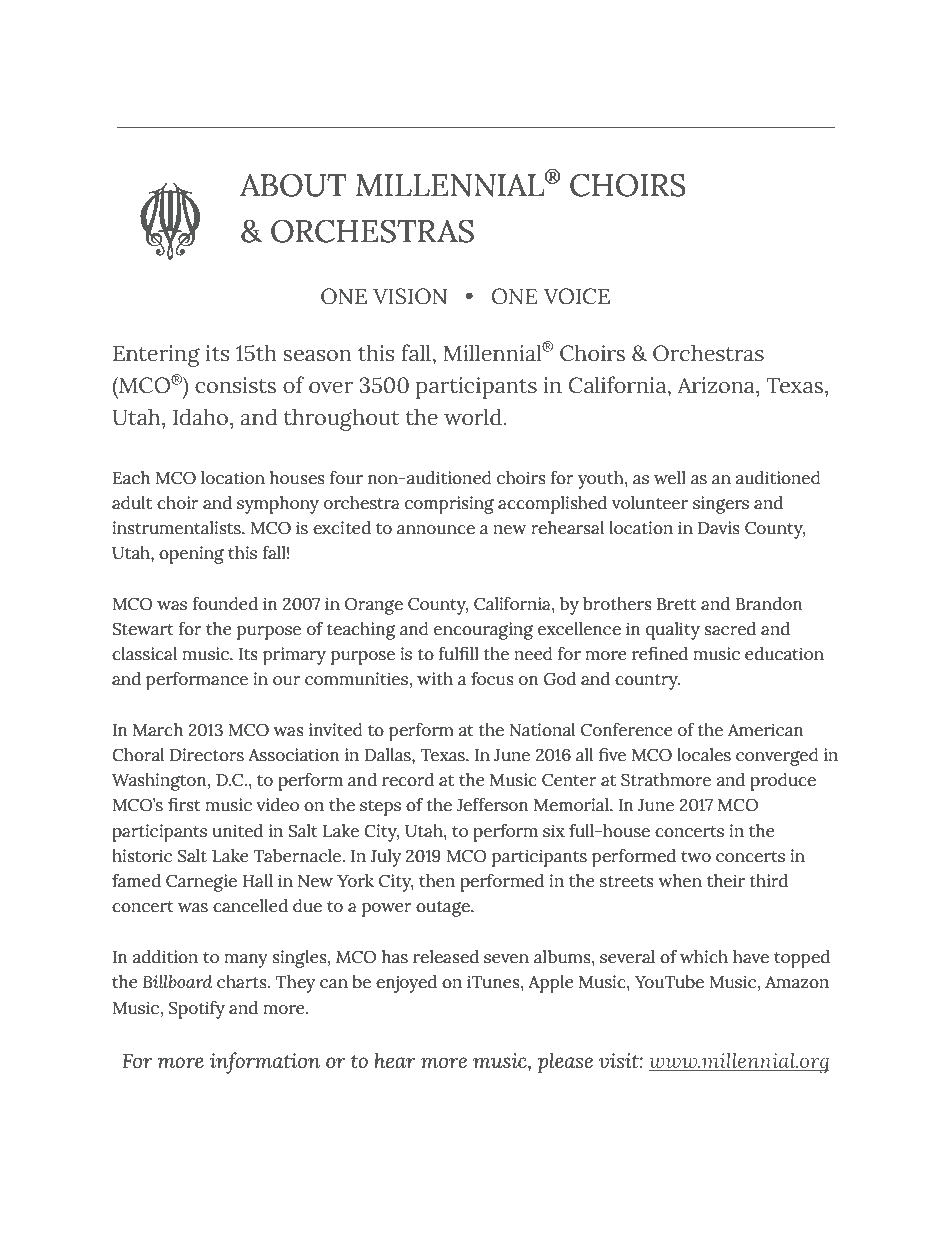 This screenshot has width=952, height=1233. What do you see at coordinates (225, 604) in the screenshot?
I see `founded` at bounding box center [225, 604].
